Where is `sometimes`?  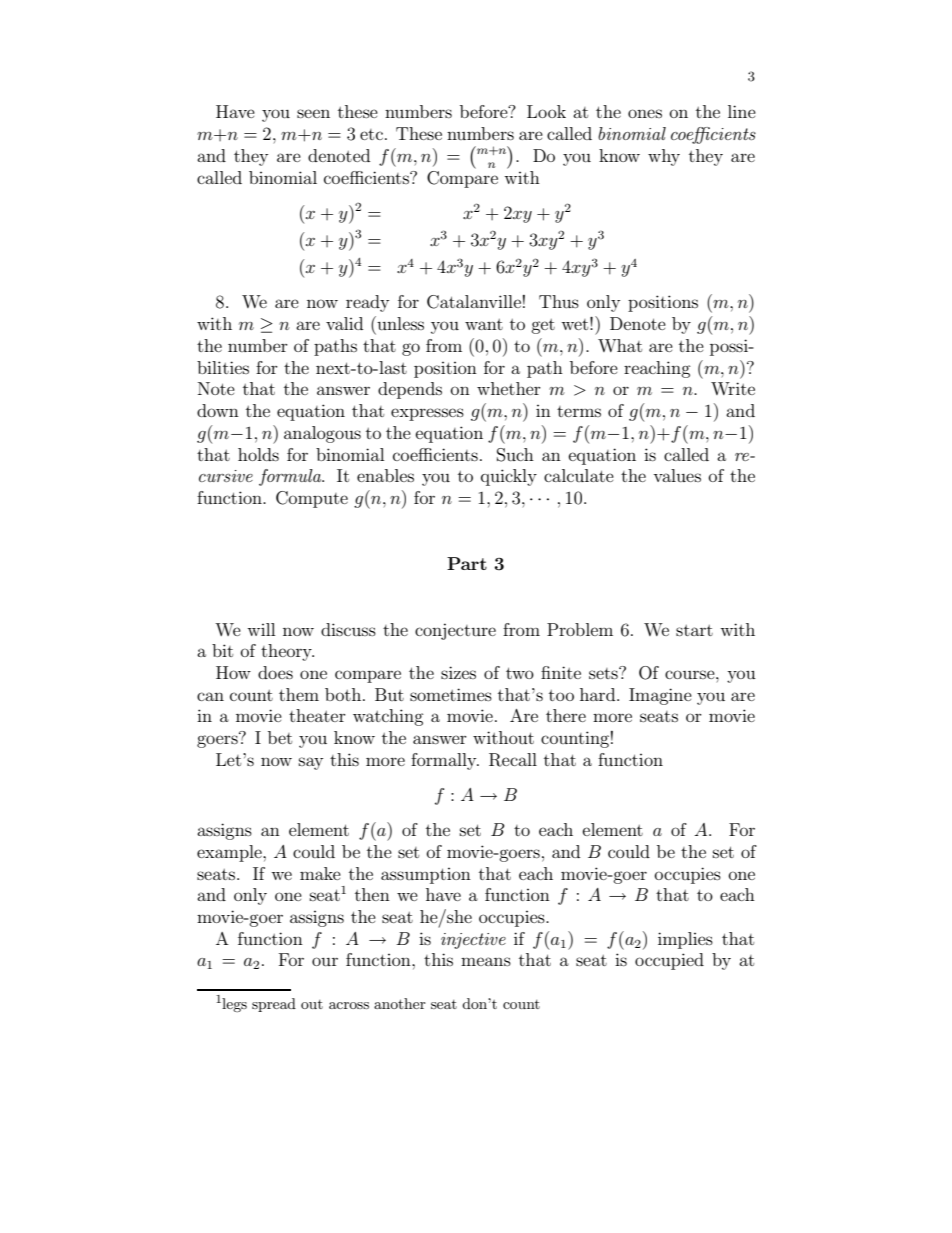 sometimes is located at coordinates (451, 694).
